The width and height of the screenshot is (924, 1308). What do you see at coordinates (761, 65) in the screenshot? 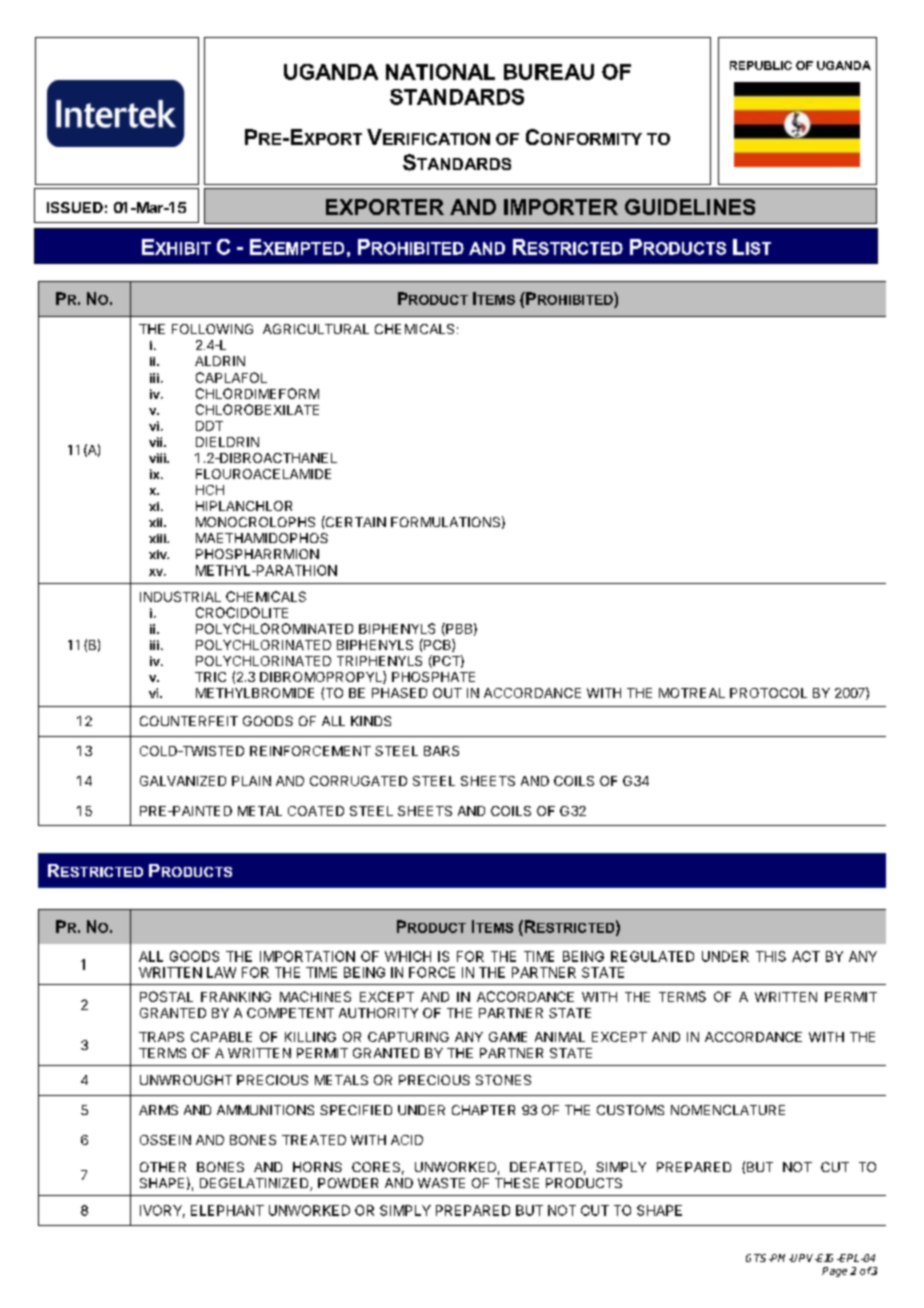
I see `REPUBLIC` at bounding box center [761, 65].
